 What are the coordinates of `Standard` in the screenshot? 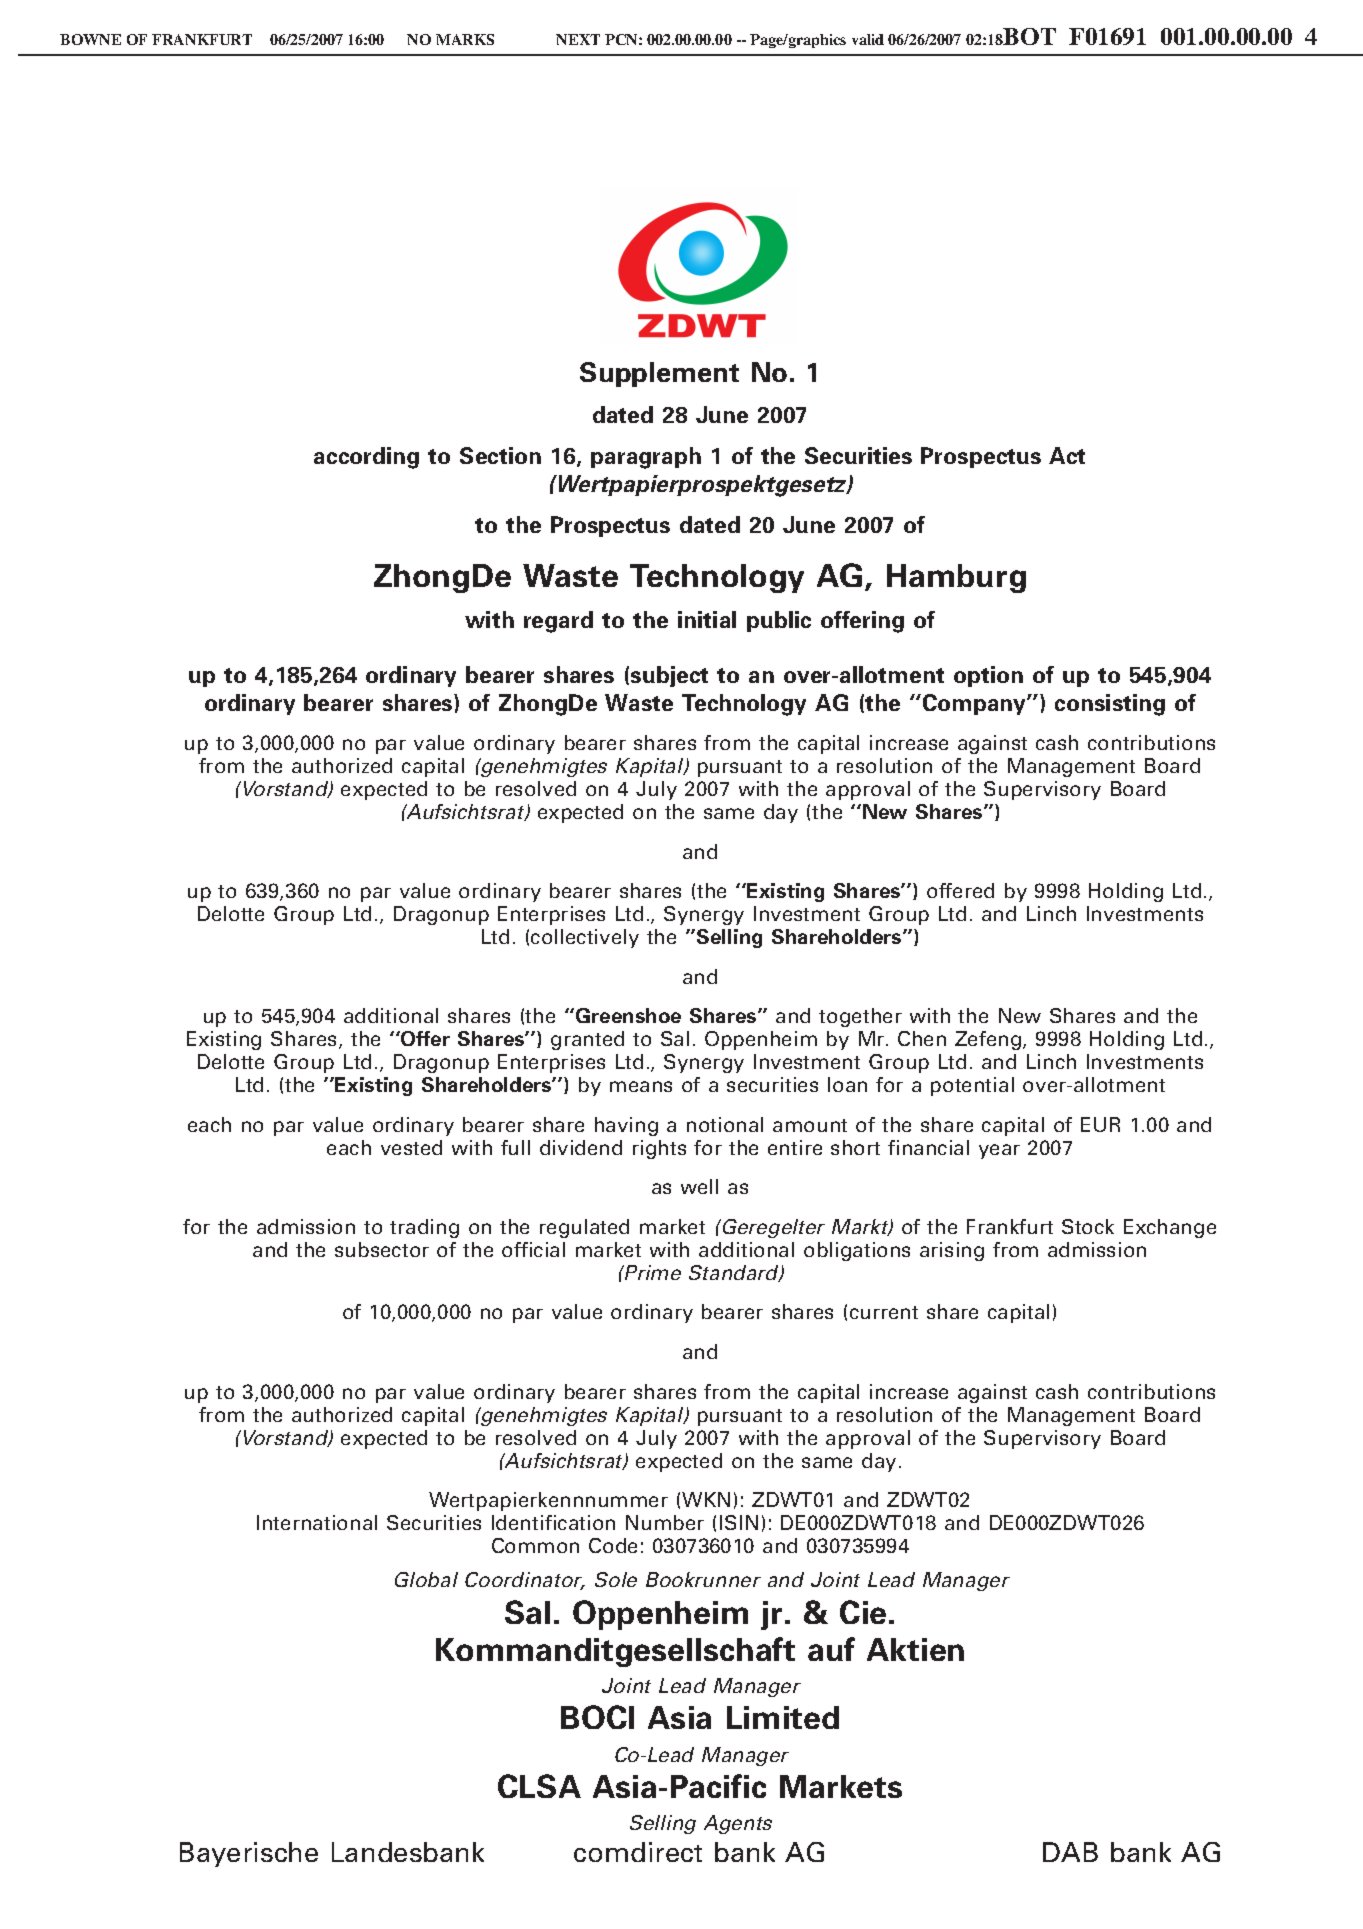 It's located at (735, 1273).
